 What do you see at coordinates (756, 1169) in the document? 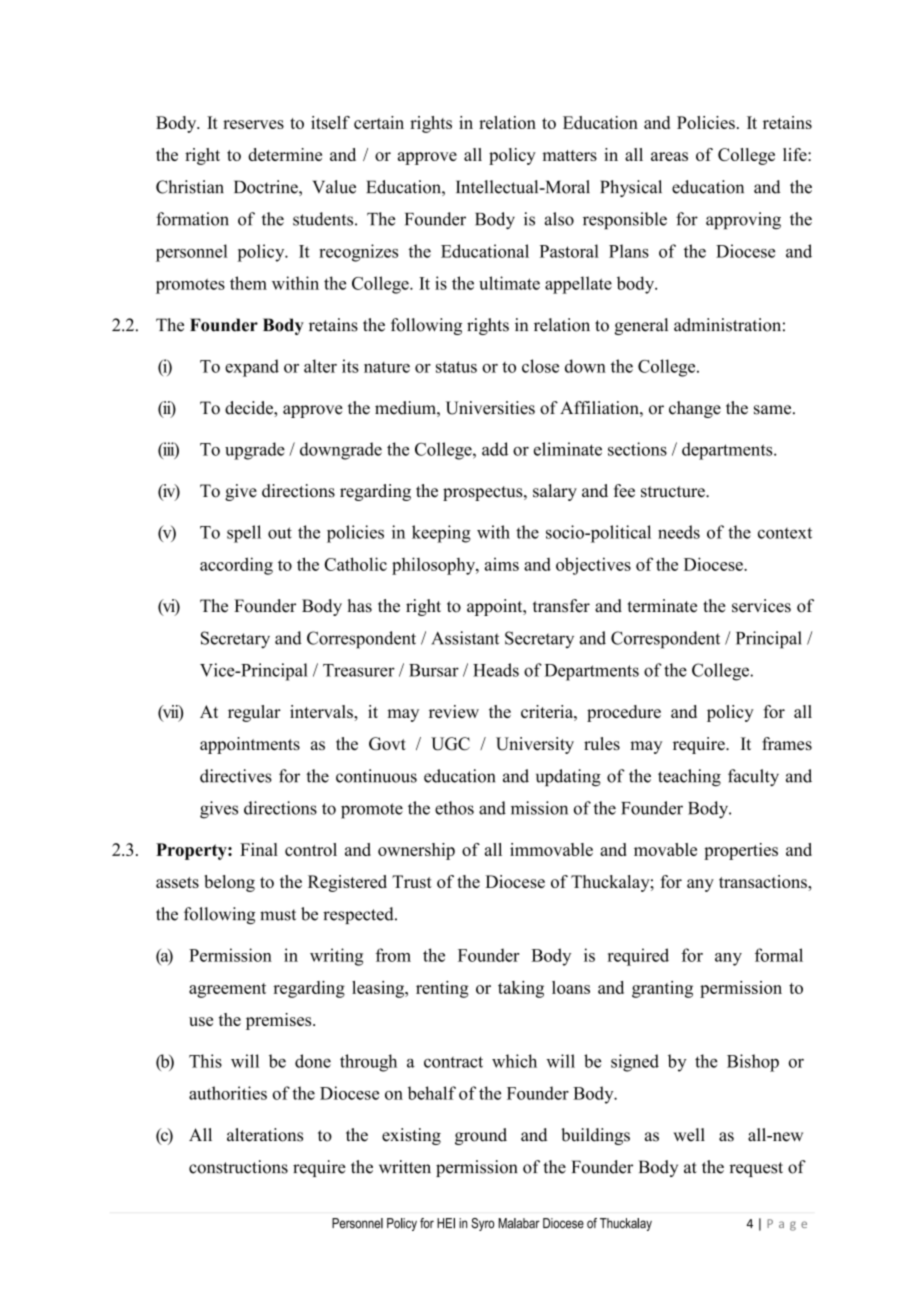
I see `request` at bounding box center [756, 1169].
